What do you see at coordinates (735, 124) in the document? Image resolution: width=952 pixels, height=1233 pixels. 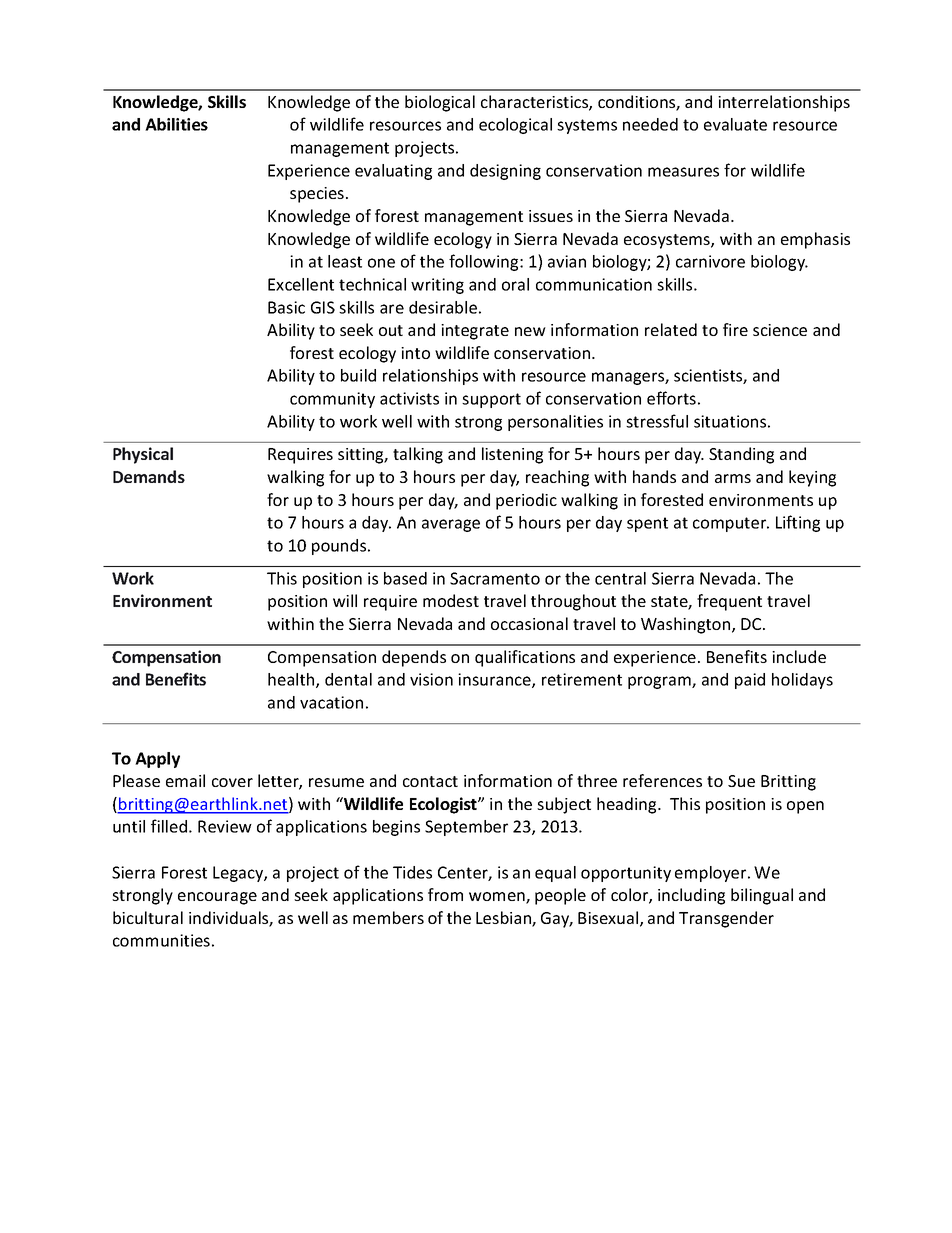 I see `evaluate` at bounding box center [735, 124].
